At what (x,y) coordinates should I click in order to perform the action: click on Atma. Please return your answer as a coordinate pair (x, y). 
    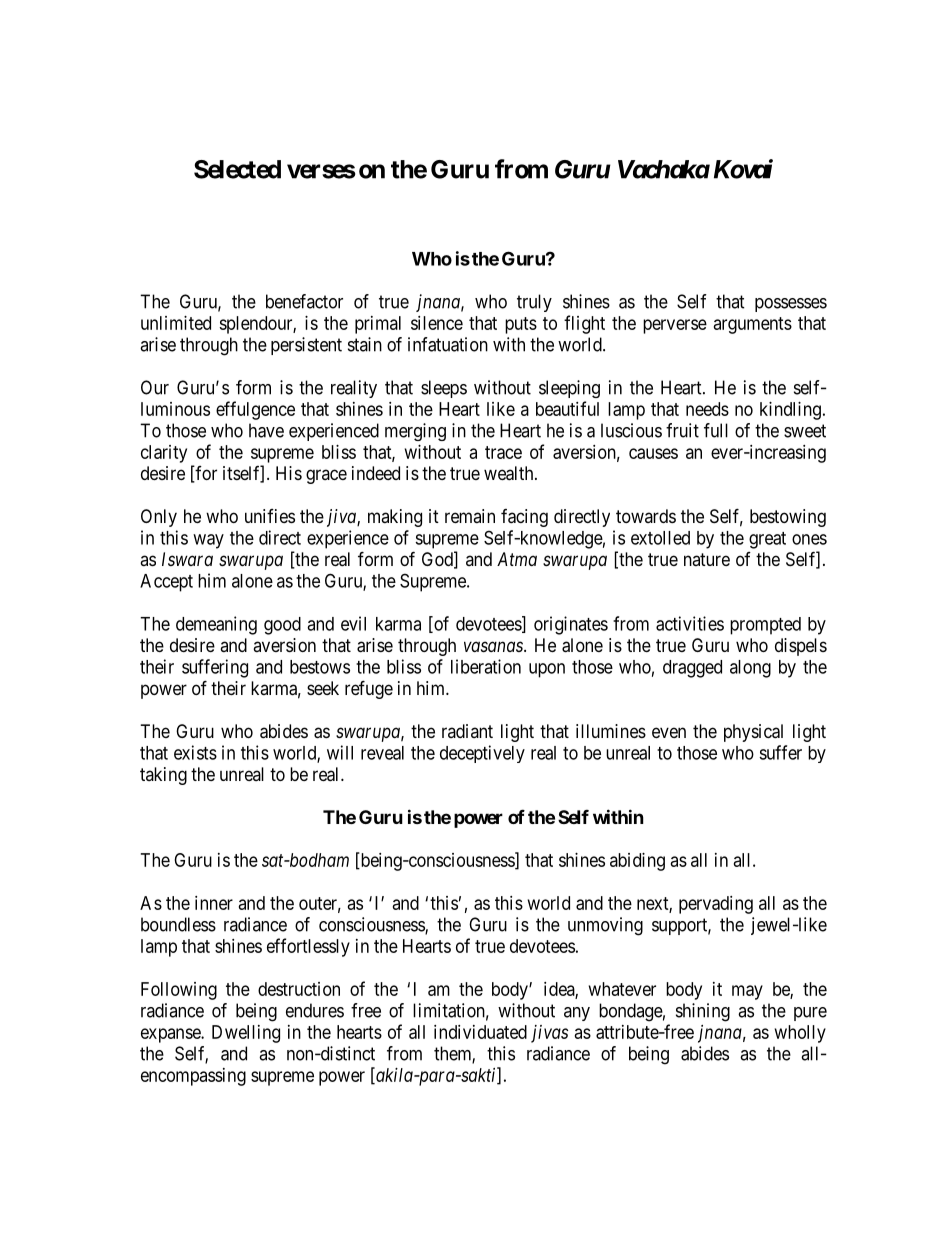
    Looking at the image, I should click on (517, 559).
